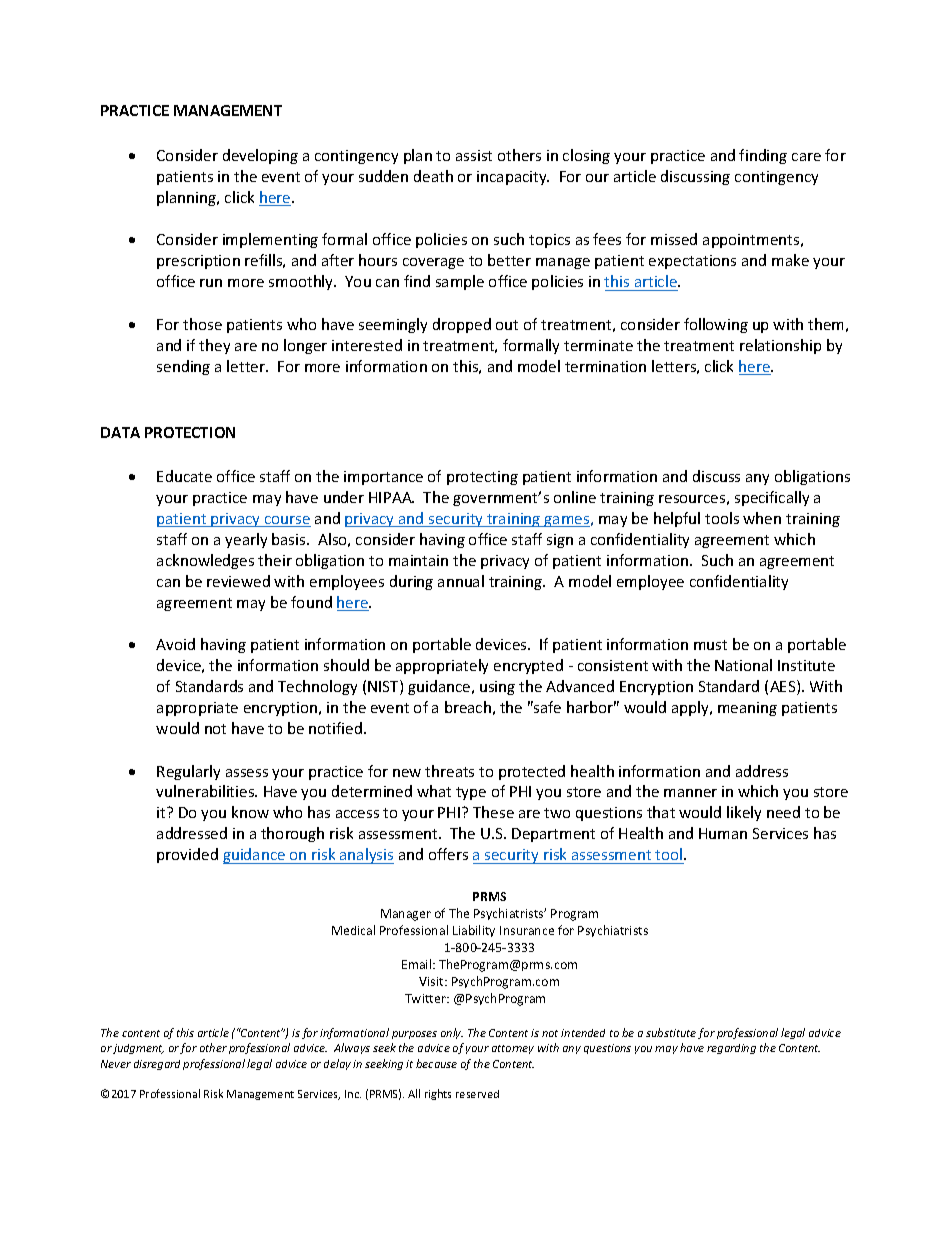 The height and width of the image is (1233, 952). What do you see at coordinates (433, 176) in the image?
I see `death` at bounding box center [433, 176].
